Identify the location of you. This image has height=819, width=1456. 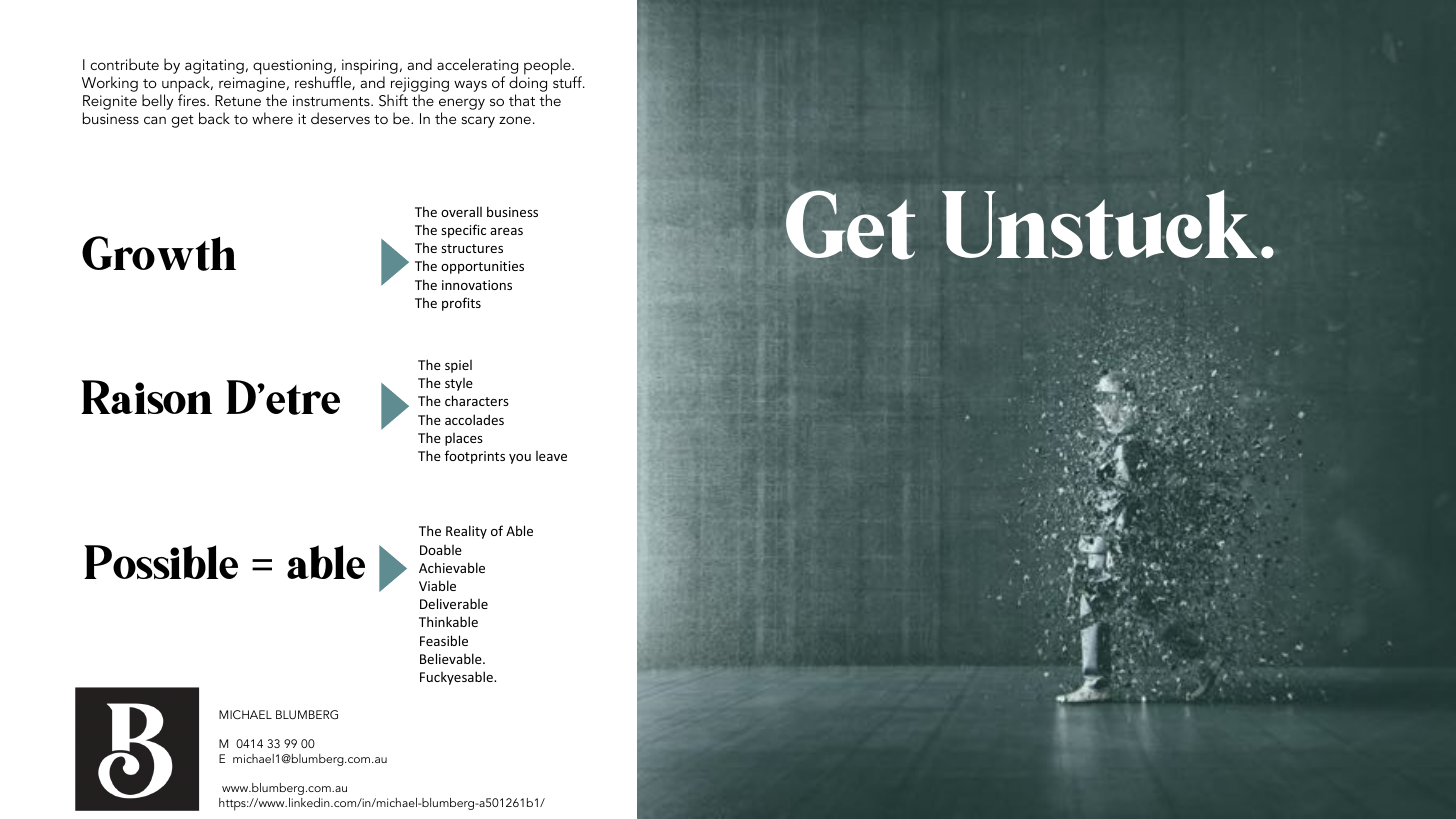
(520, 459).
